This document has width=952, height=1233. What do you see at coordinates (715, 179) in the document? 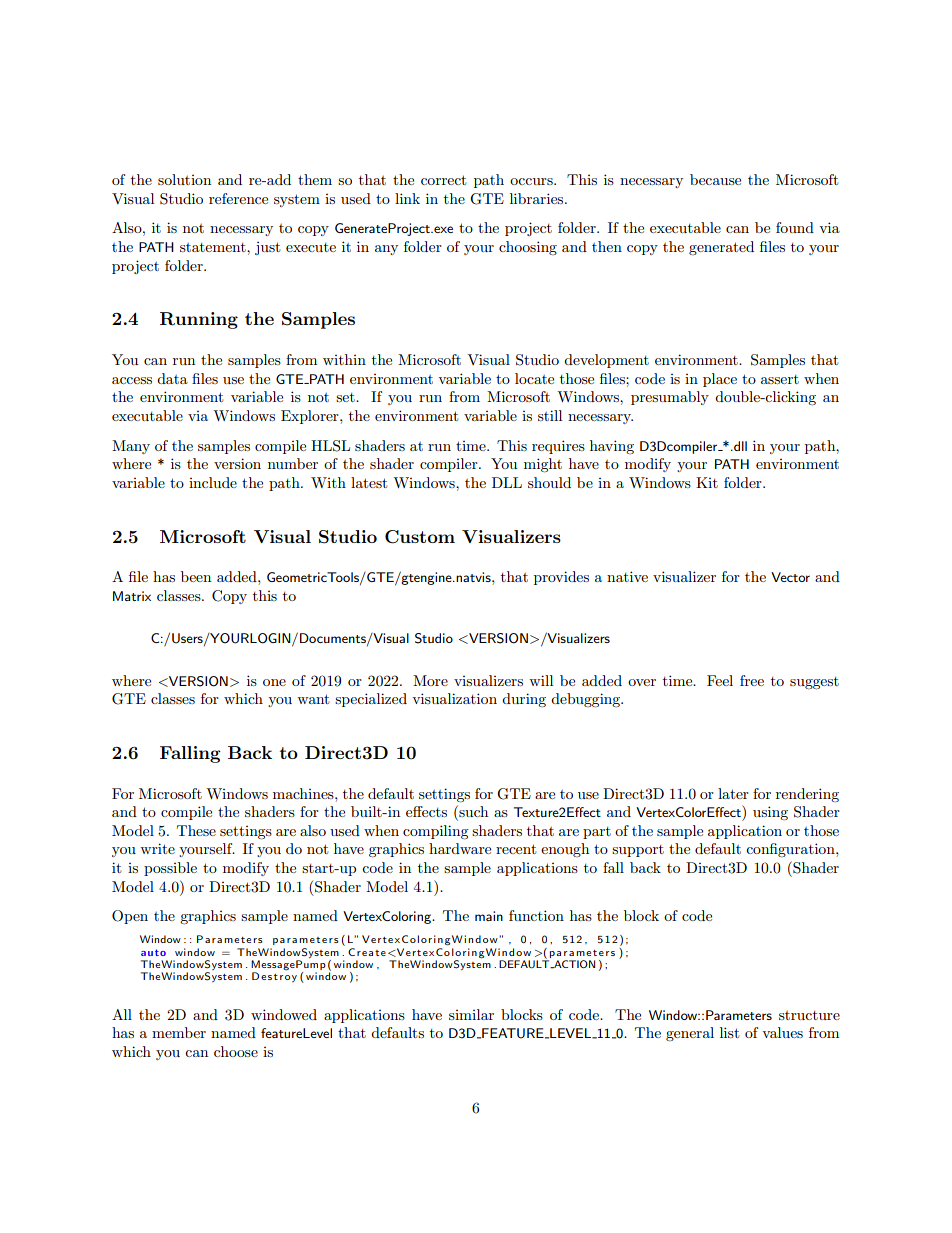
I see `because` at bounding box center [715, 179].
